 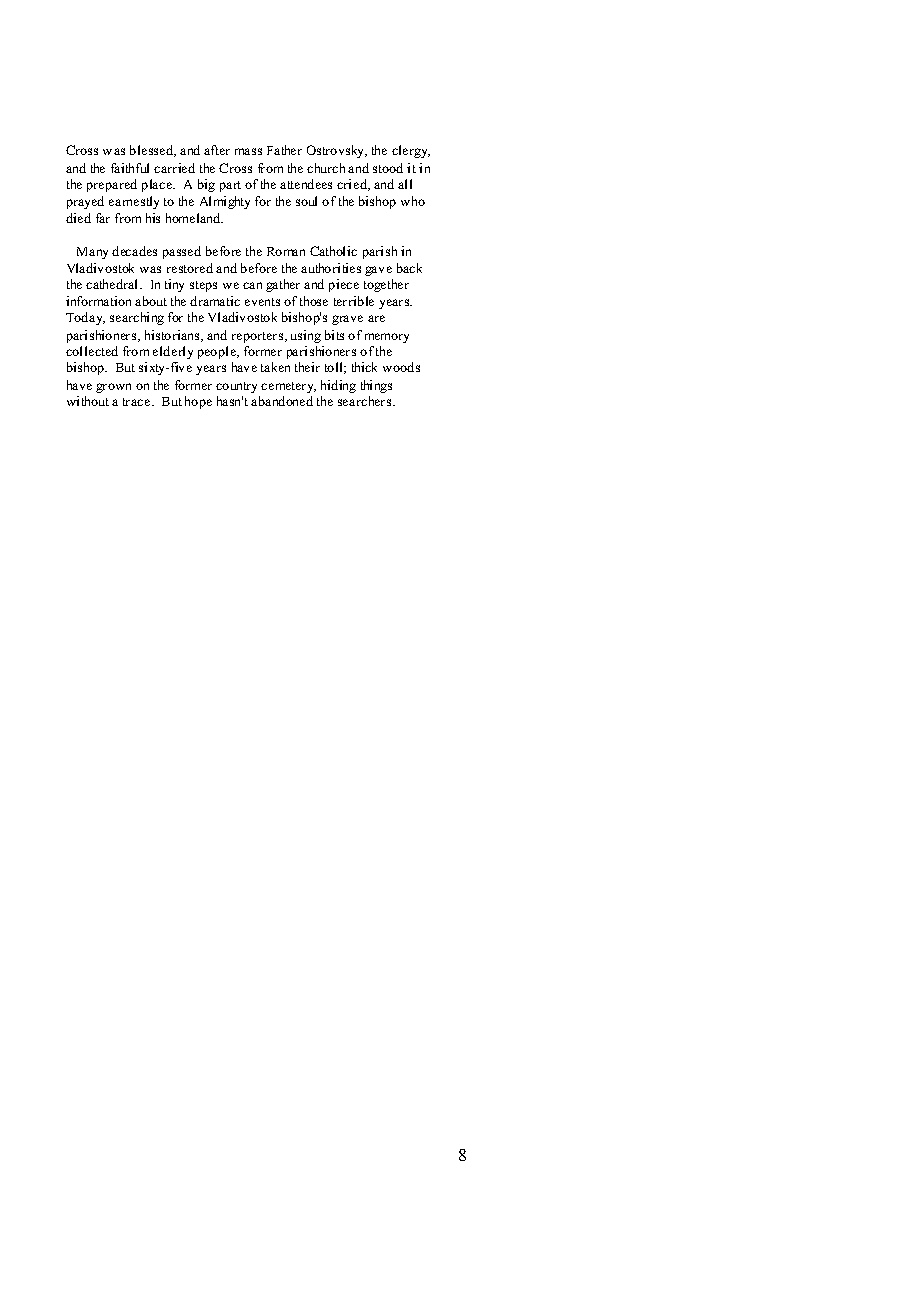 What do you see at coordinates (174, 285) in the image?
I see `tiny` at bounding box center [174, 285].
